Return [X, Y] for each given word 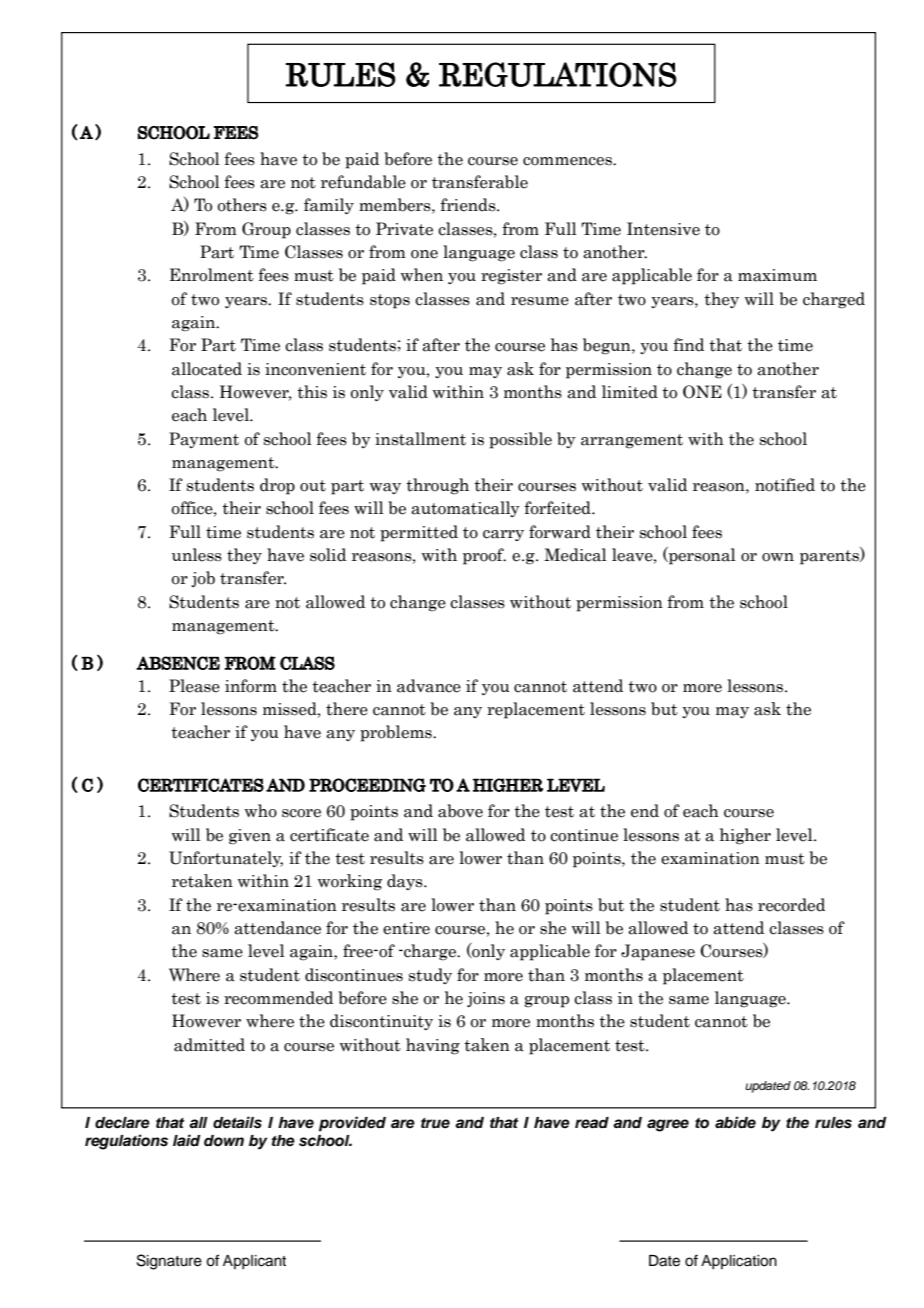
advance [429, 686]
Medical [575, 555]
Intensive [663, 229]
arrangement [632, 441]
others [242, 205]
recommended [278, 998]
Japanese [658, 952]
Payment [204, 440]
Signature [169, 1262]
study [430, 976]
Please [194, 686]
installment [420, 439]
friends [469, 205]
